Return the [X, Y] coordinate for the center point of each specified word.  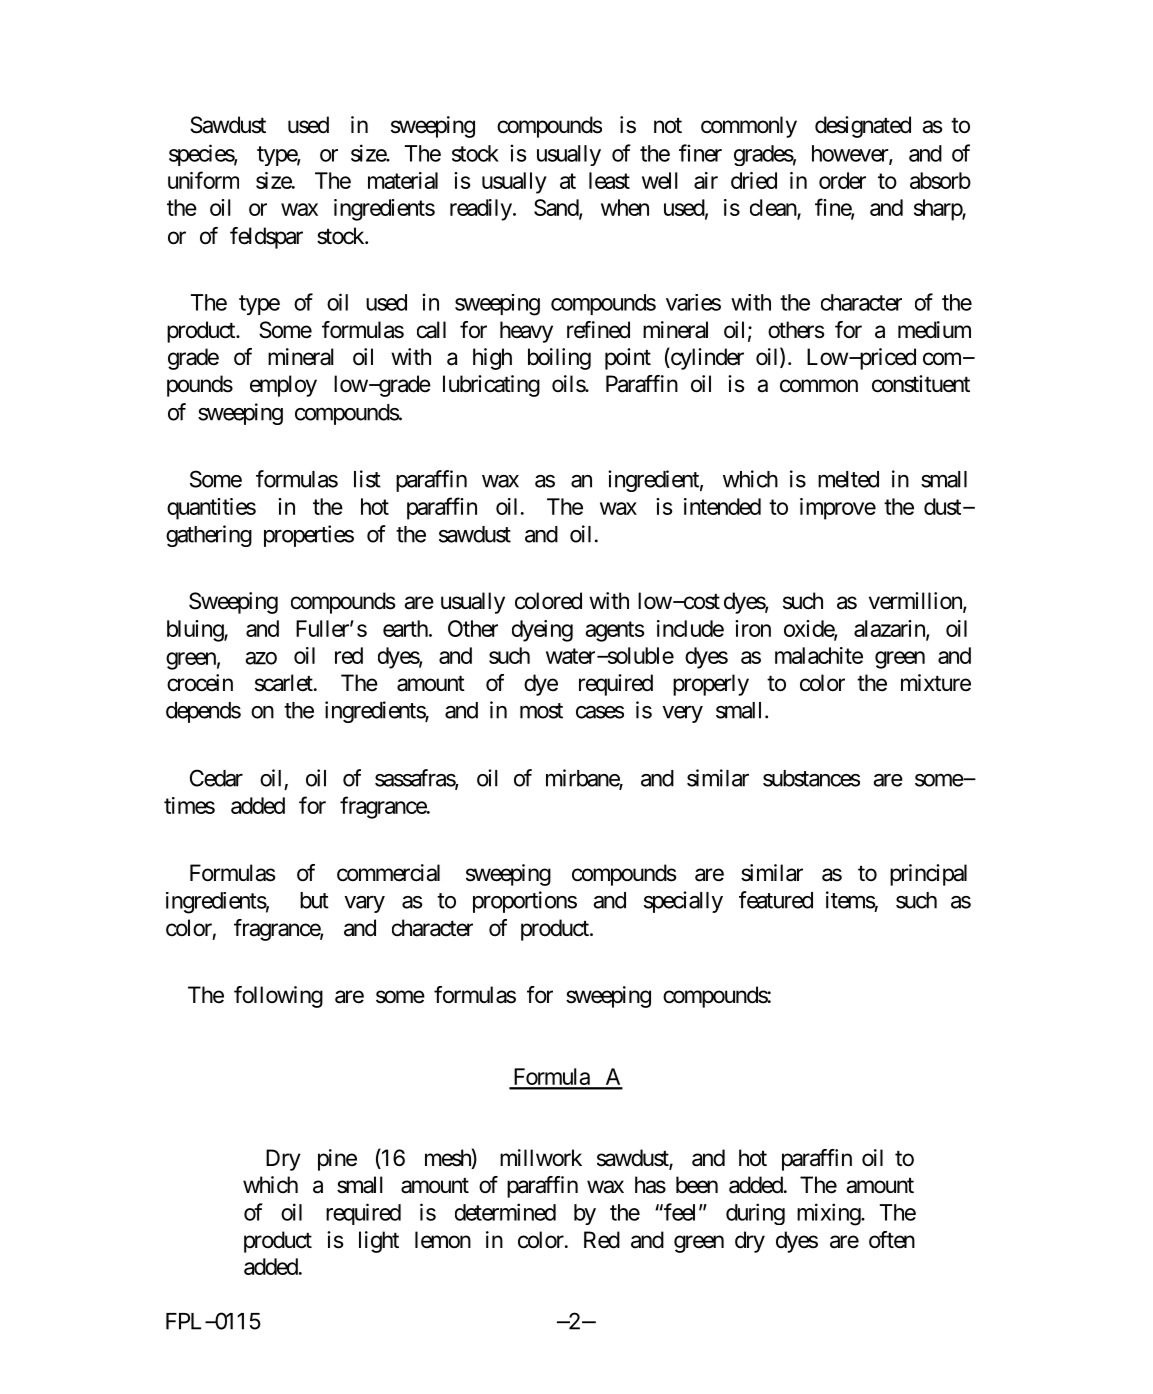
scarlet [285, 683]
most [541, 711]
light [379, 1242]
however [851, 154]
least [609, 180]
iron [753, 628]
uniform [203, 180]
